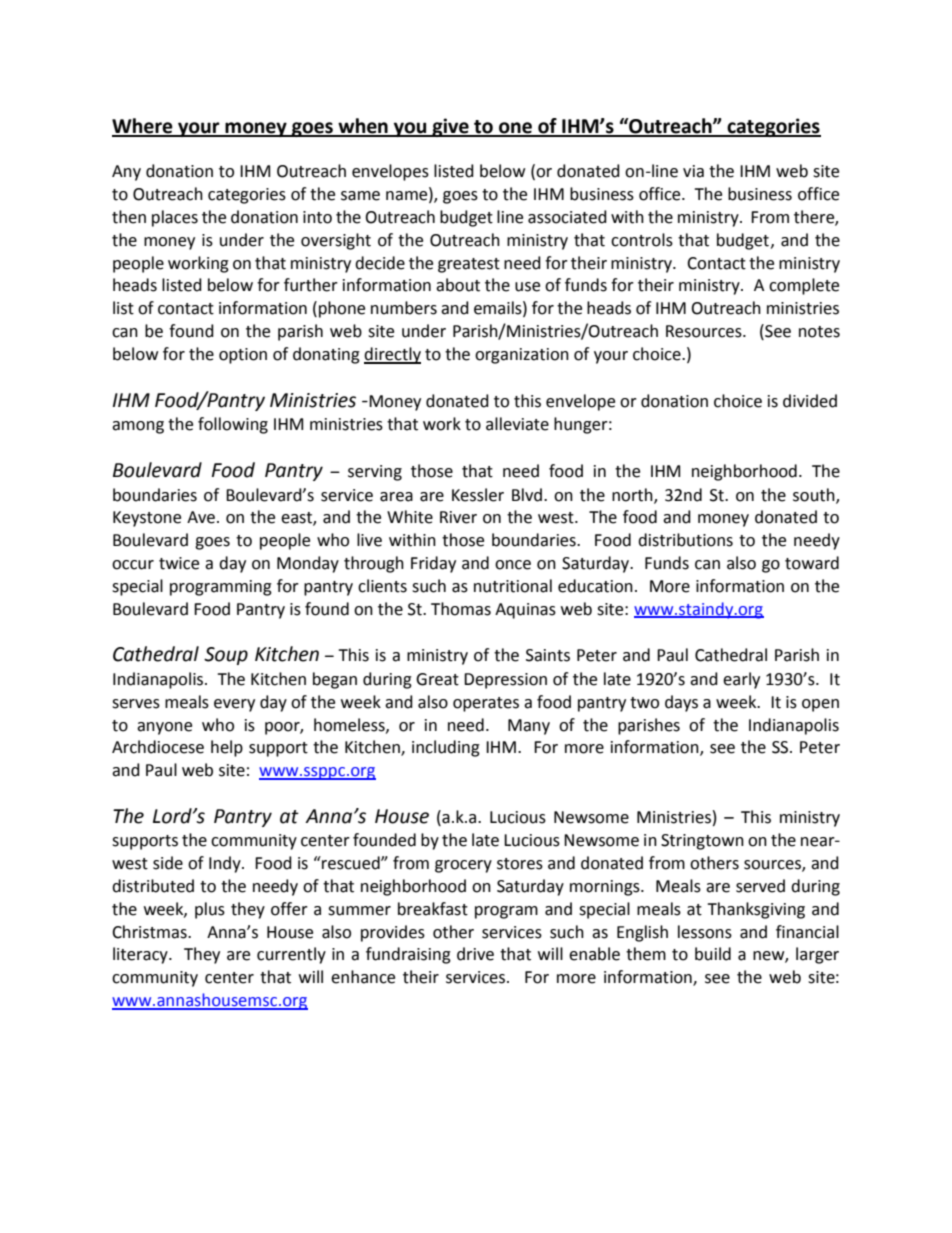 Image resolution: width=952 pixels, height=1233 pixels. Describe the element at coordinates (179, 563) in the page. I see `twice` at that location.
